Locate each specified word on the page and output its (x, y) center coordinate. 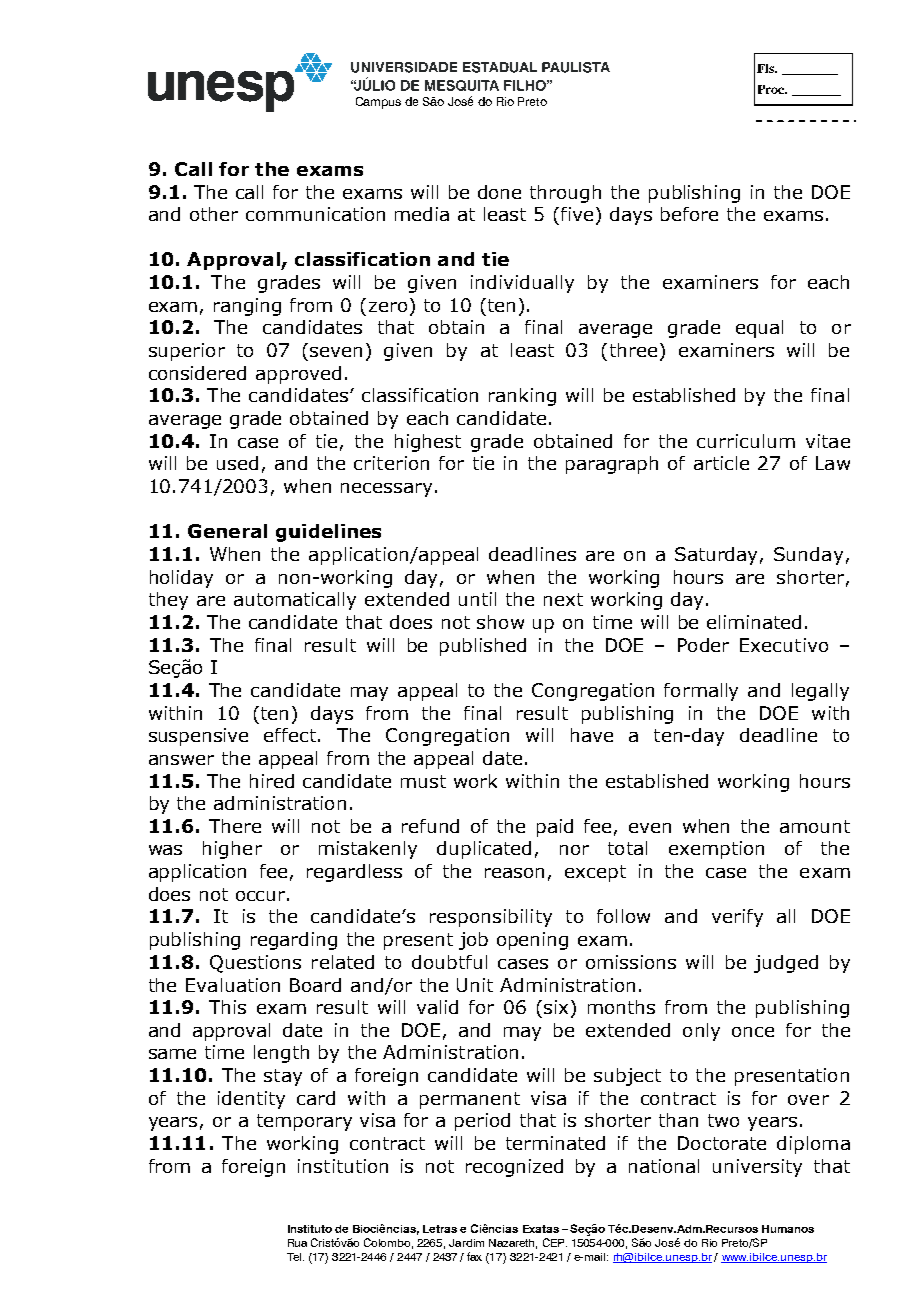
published (483, 647)
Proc (772, 89)
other (214, 214)
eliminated (754, 622)
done (499, 192)
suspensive (198, 737)
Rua (297, 1243)
